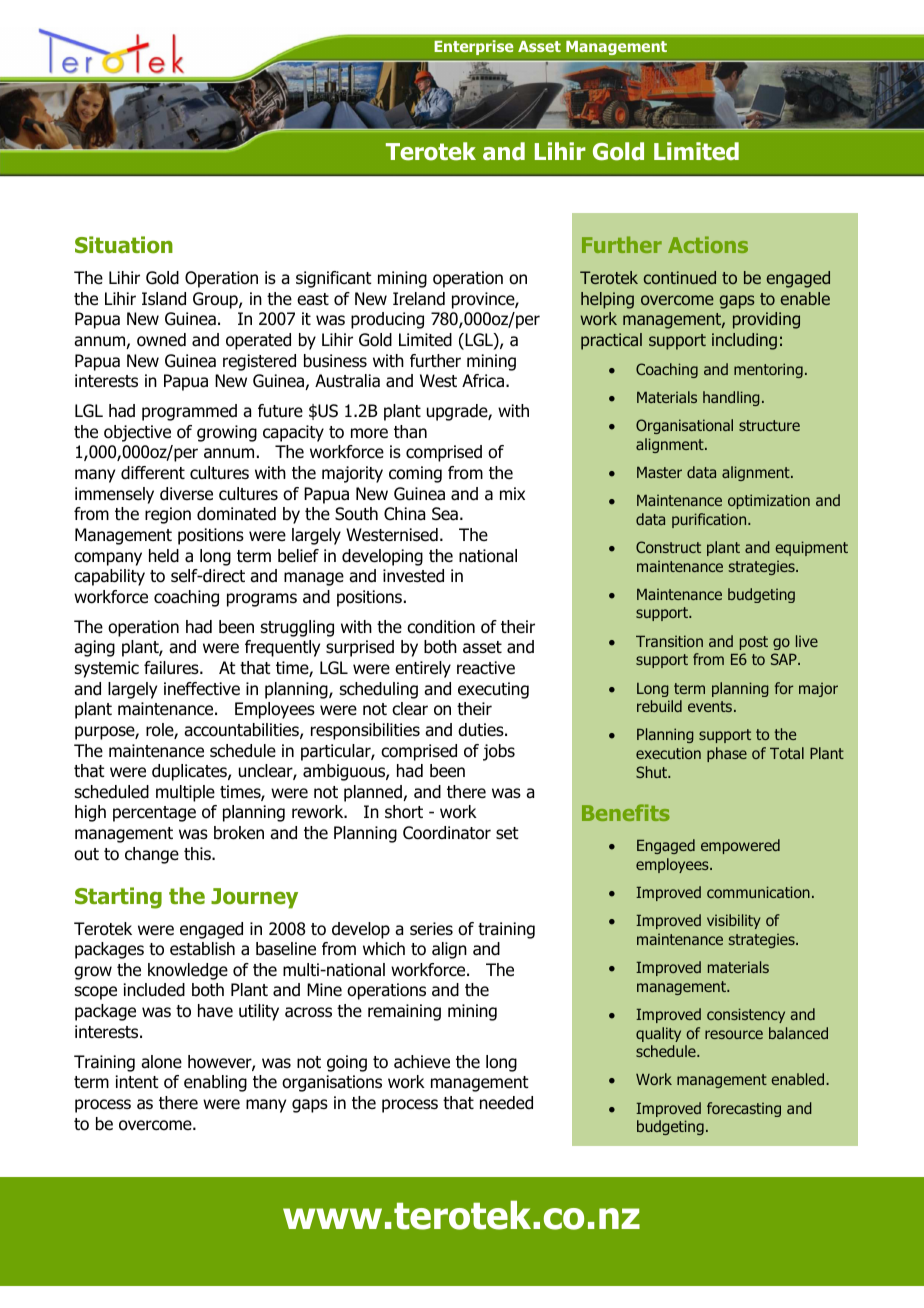 This screenshot has height=1308, width=924. I want to click on duplicates, so click(190, 772).
